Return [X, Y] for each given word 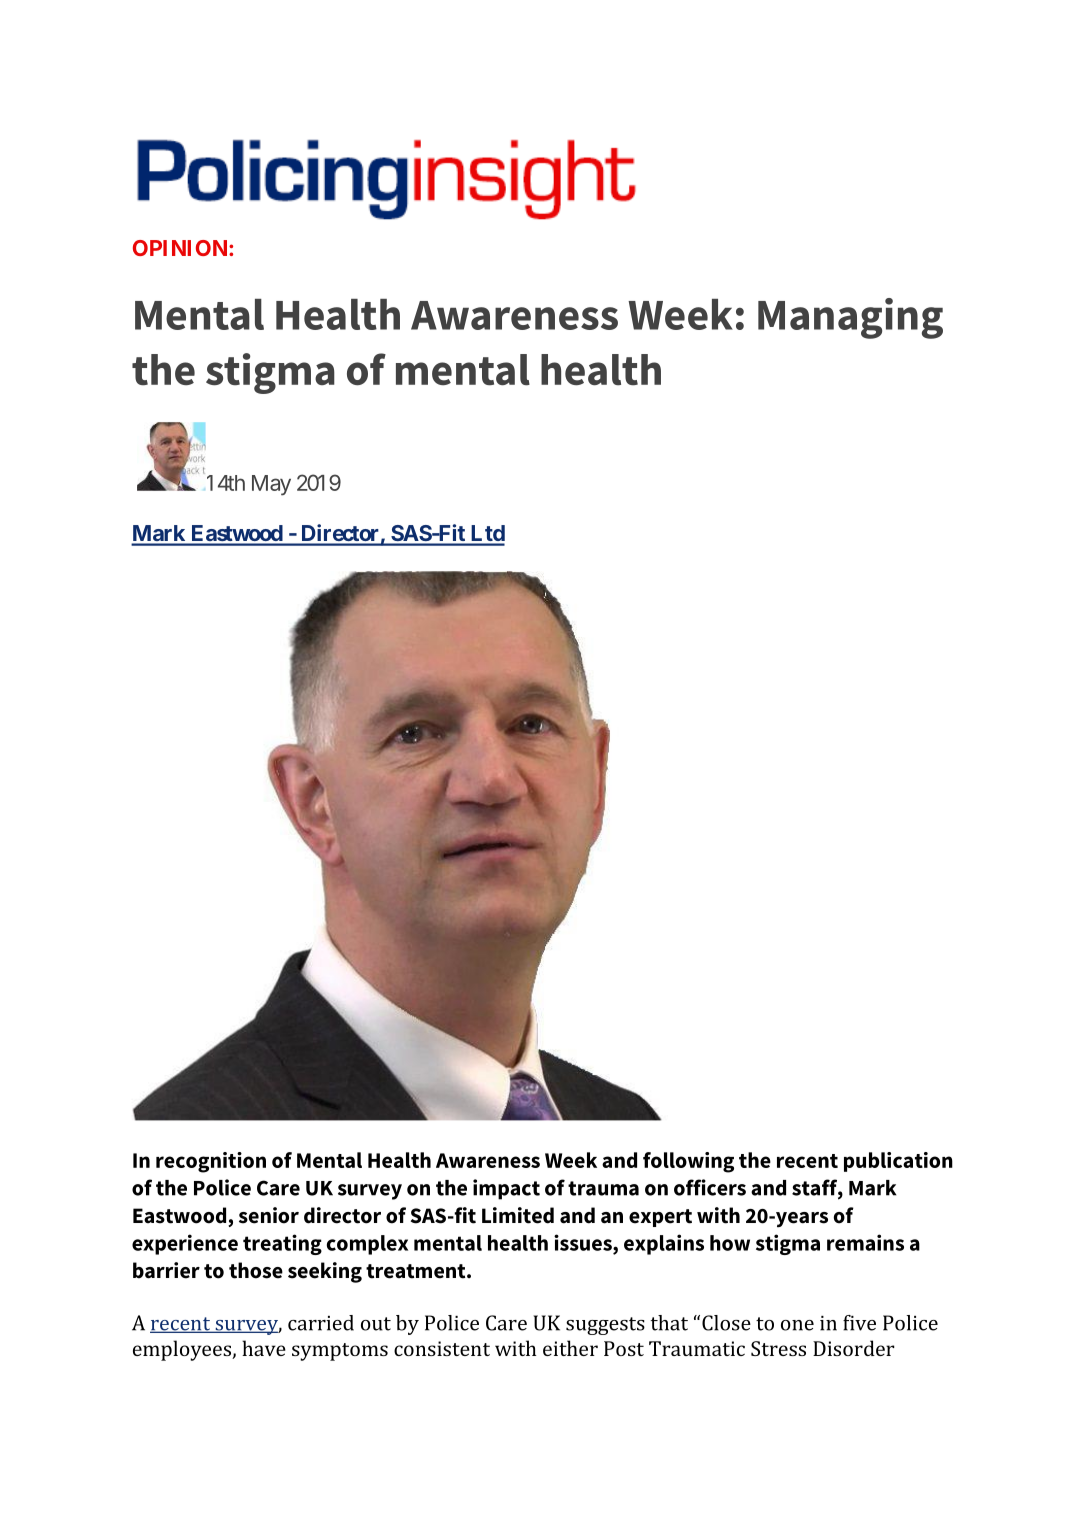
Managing [850, 318]
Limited [518, 1215]
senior [269, 1215]
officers [710, 1187]
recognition [211, 1162]
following [688, 1162]
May [271, 485]
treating [282, 1244]
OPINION [181, 248]
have [264, 1348]
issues [584, 1242]
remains [865, 1242]
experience [185, 1244]
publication [898, 1162]
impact [506, 1189]
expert [660, 1218]
